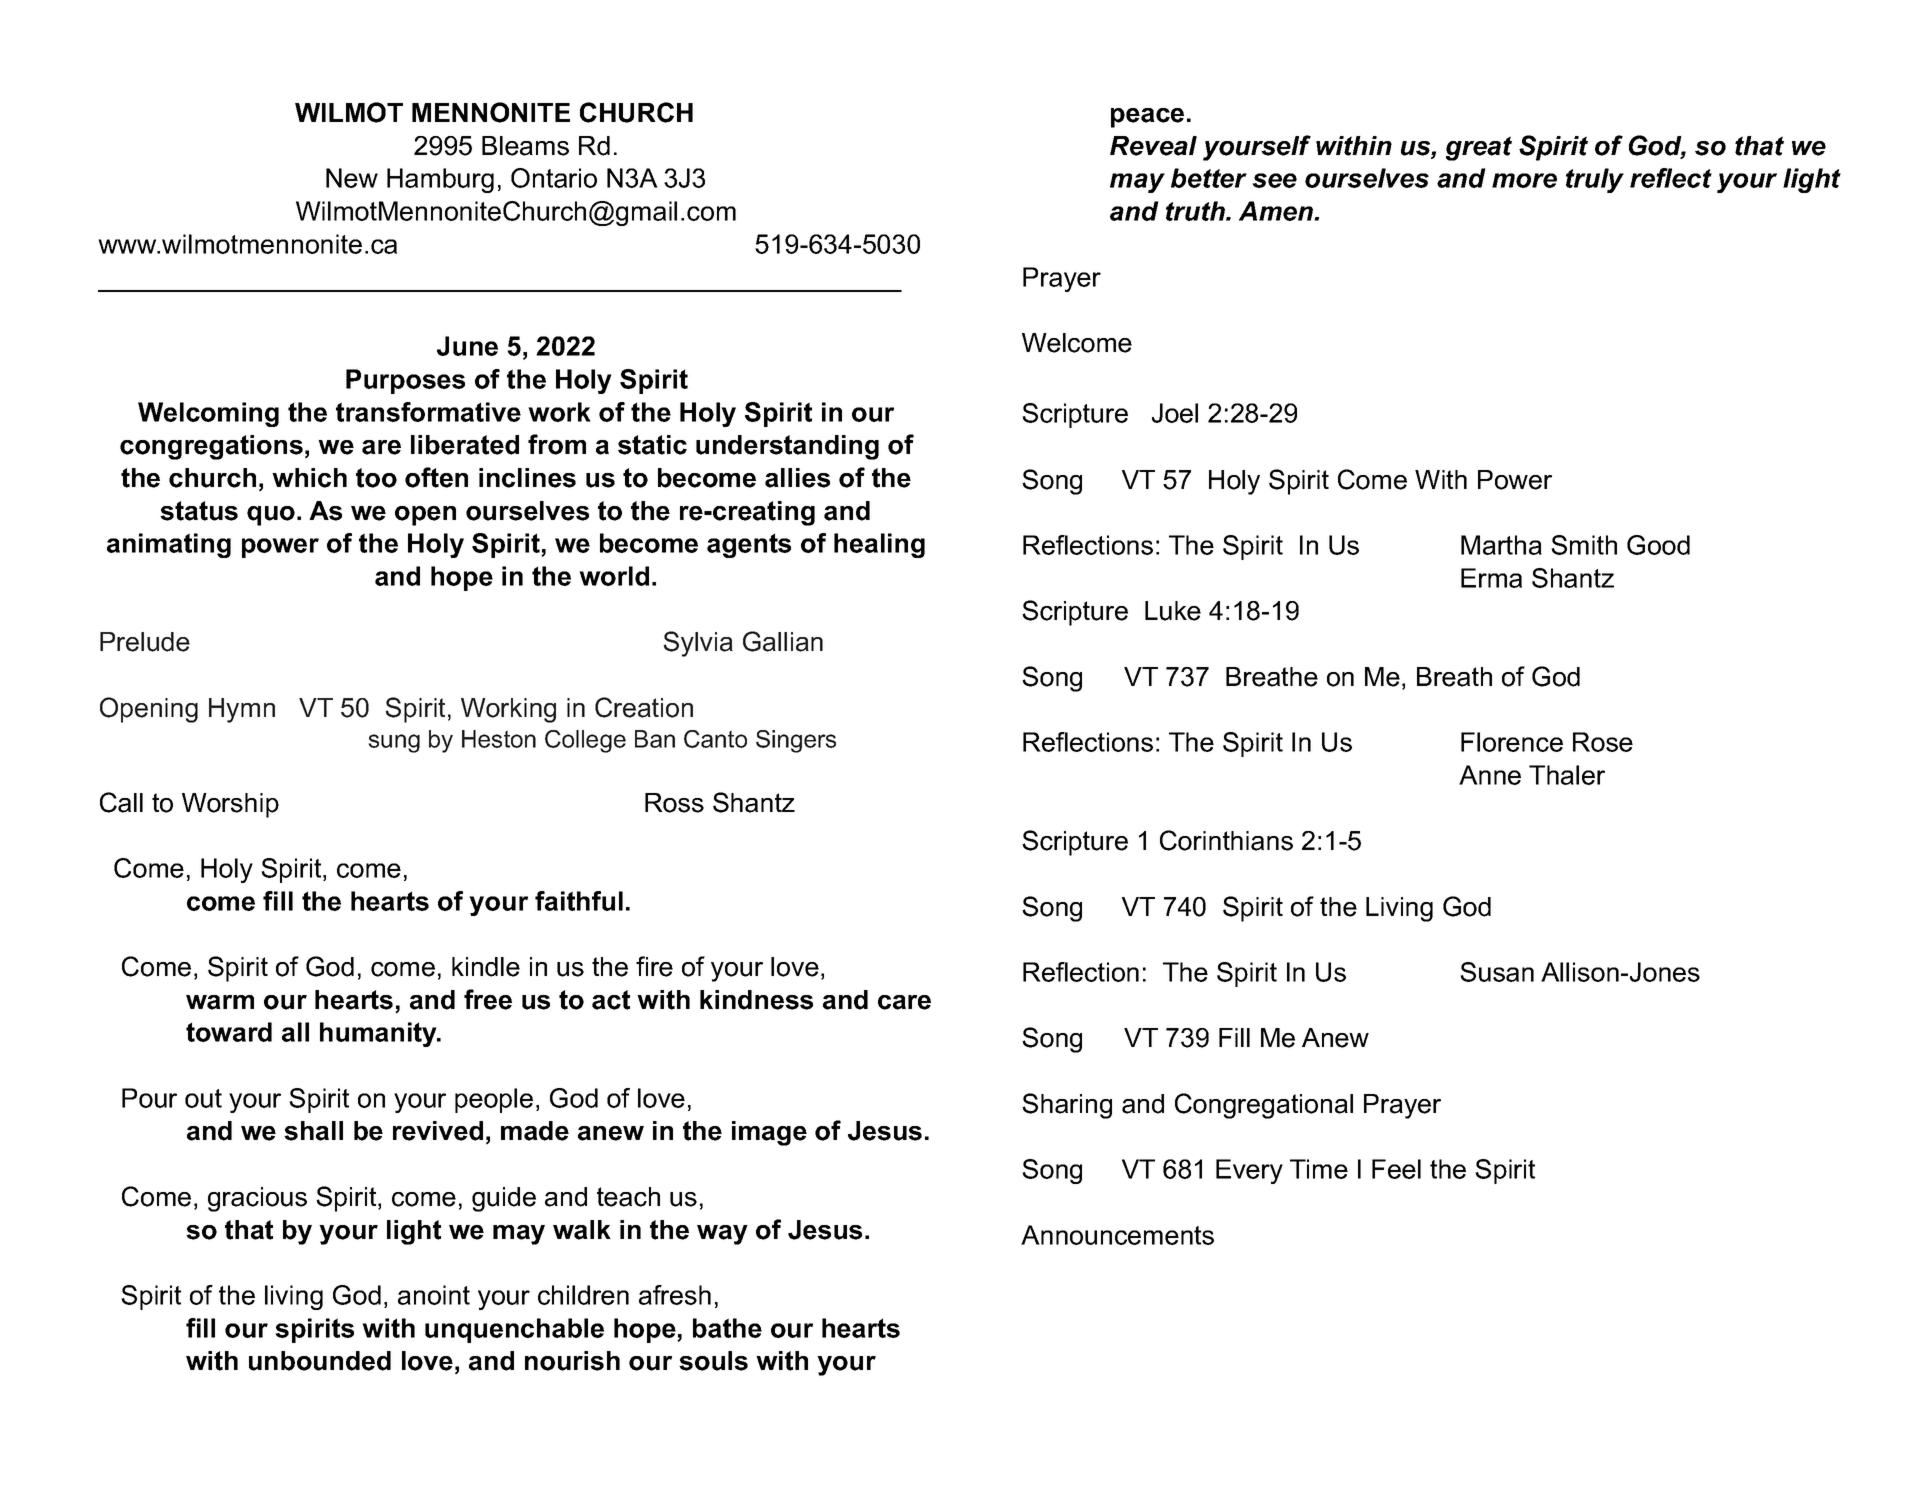  I want to click on Susan, so click(1497, 972).
